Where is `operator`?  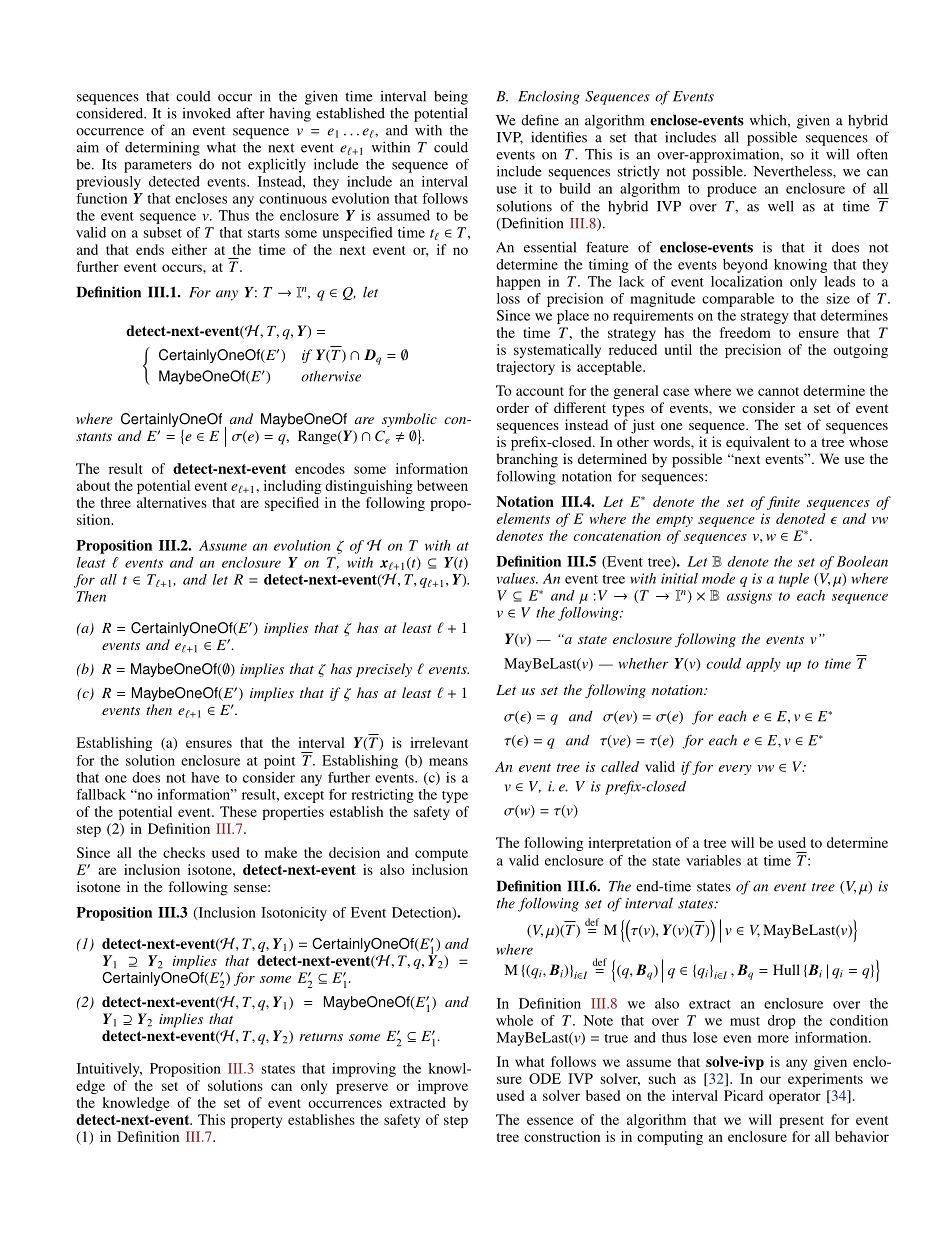 operator is located at coordinates (795, 1098).
